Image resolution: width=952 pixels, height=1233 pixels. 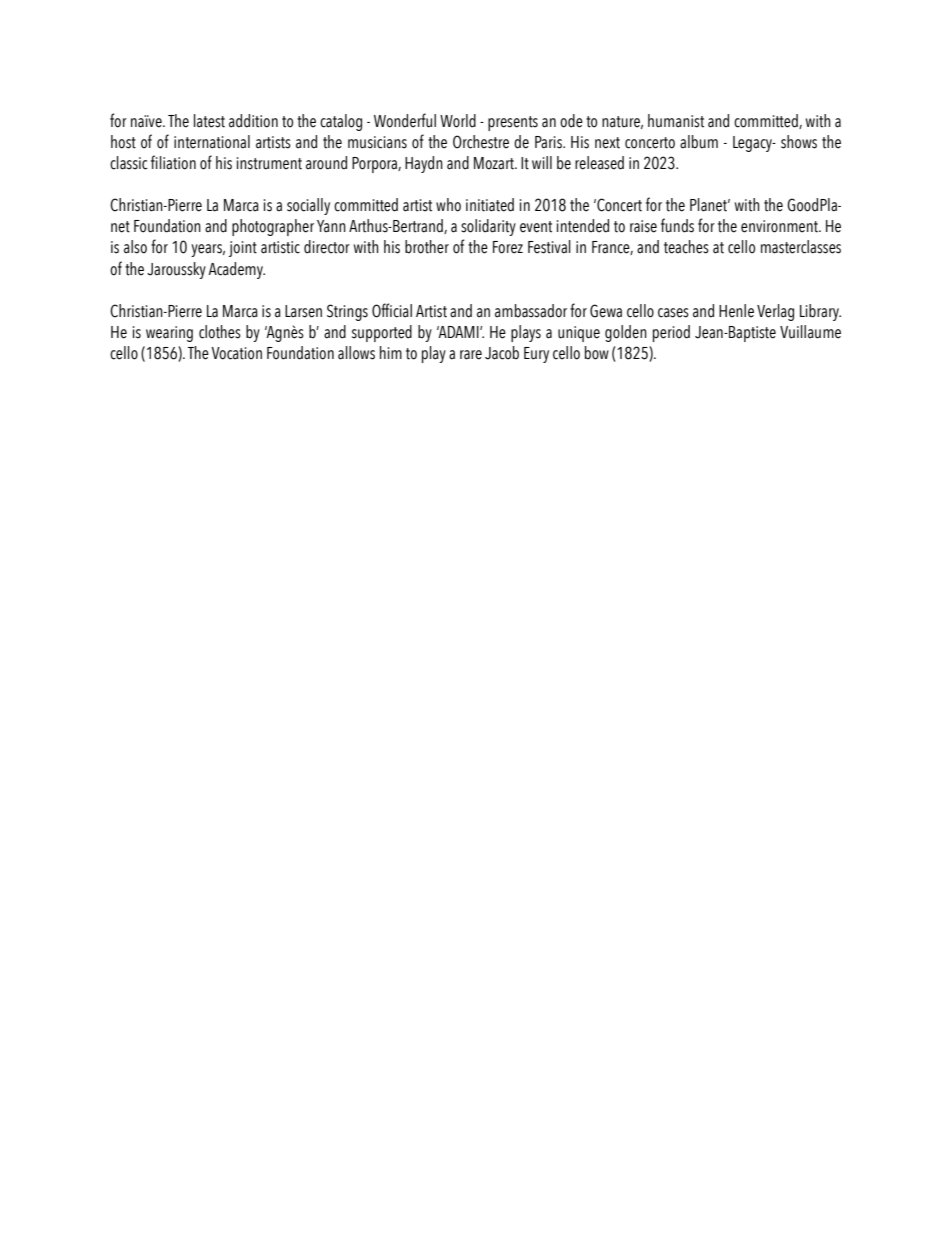 What do you see at coordinates (671, 333) in the screenshot?
I see `period` at bounding box center [671, 333].
